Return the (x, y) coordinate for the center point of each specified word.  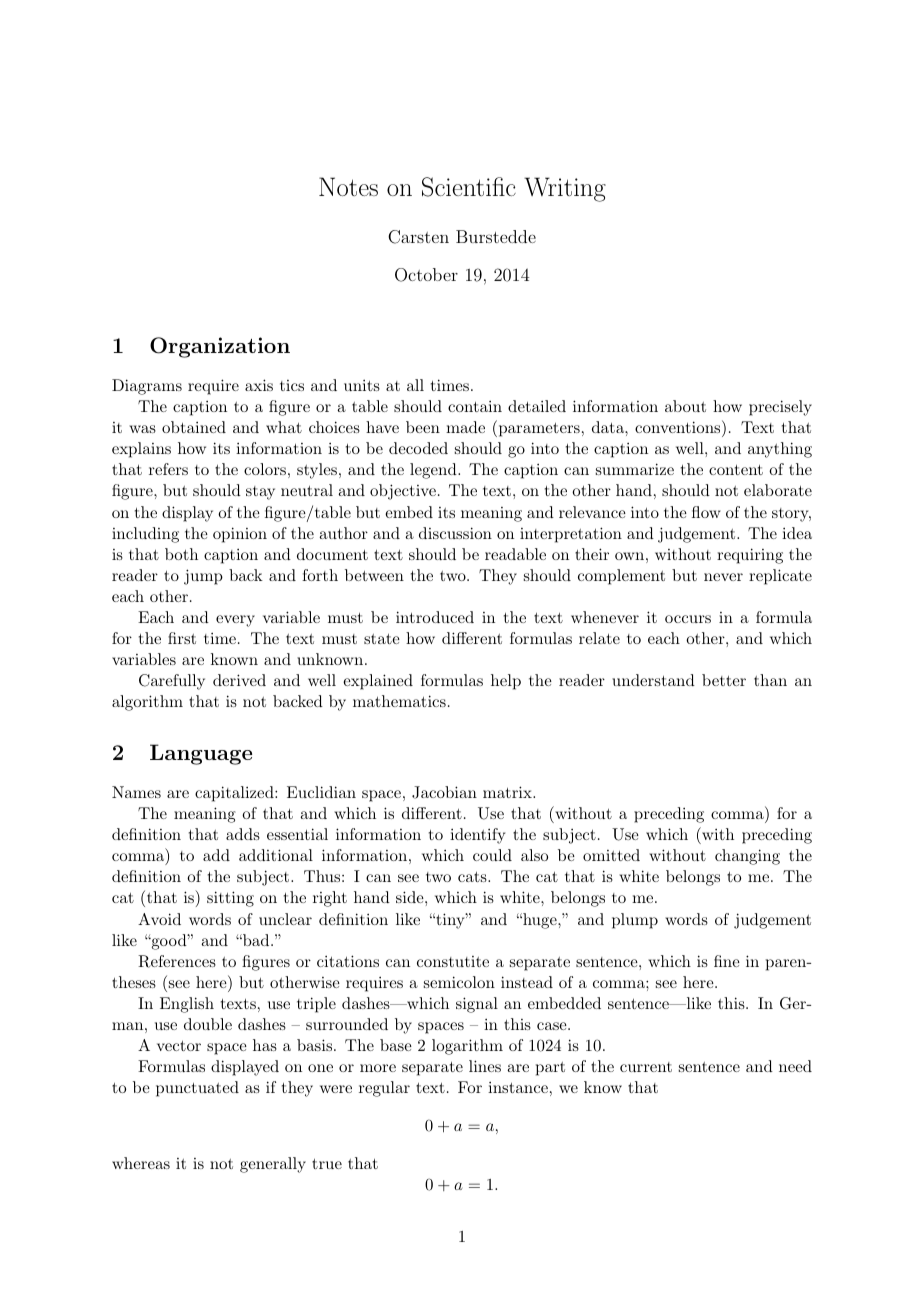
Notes (348, 186)
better (724, 680)
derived (239, 680)
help (506, 682)
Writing (565, 189)
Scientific (469, 187)
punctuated (197, 1089)
